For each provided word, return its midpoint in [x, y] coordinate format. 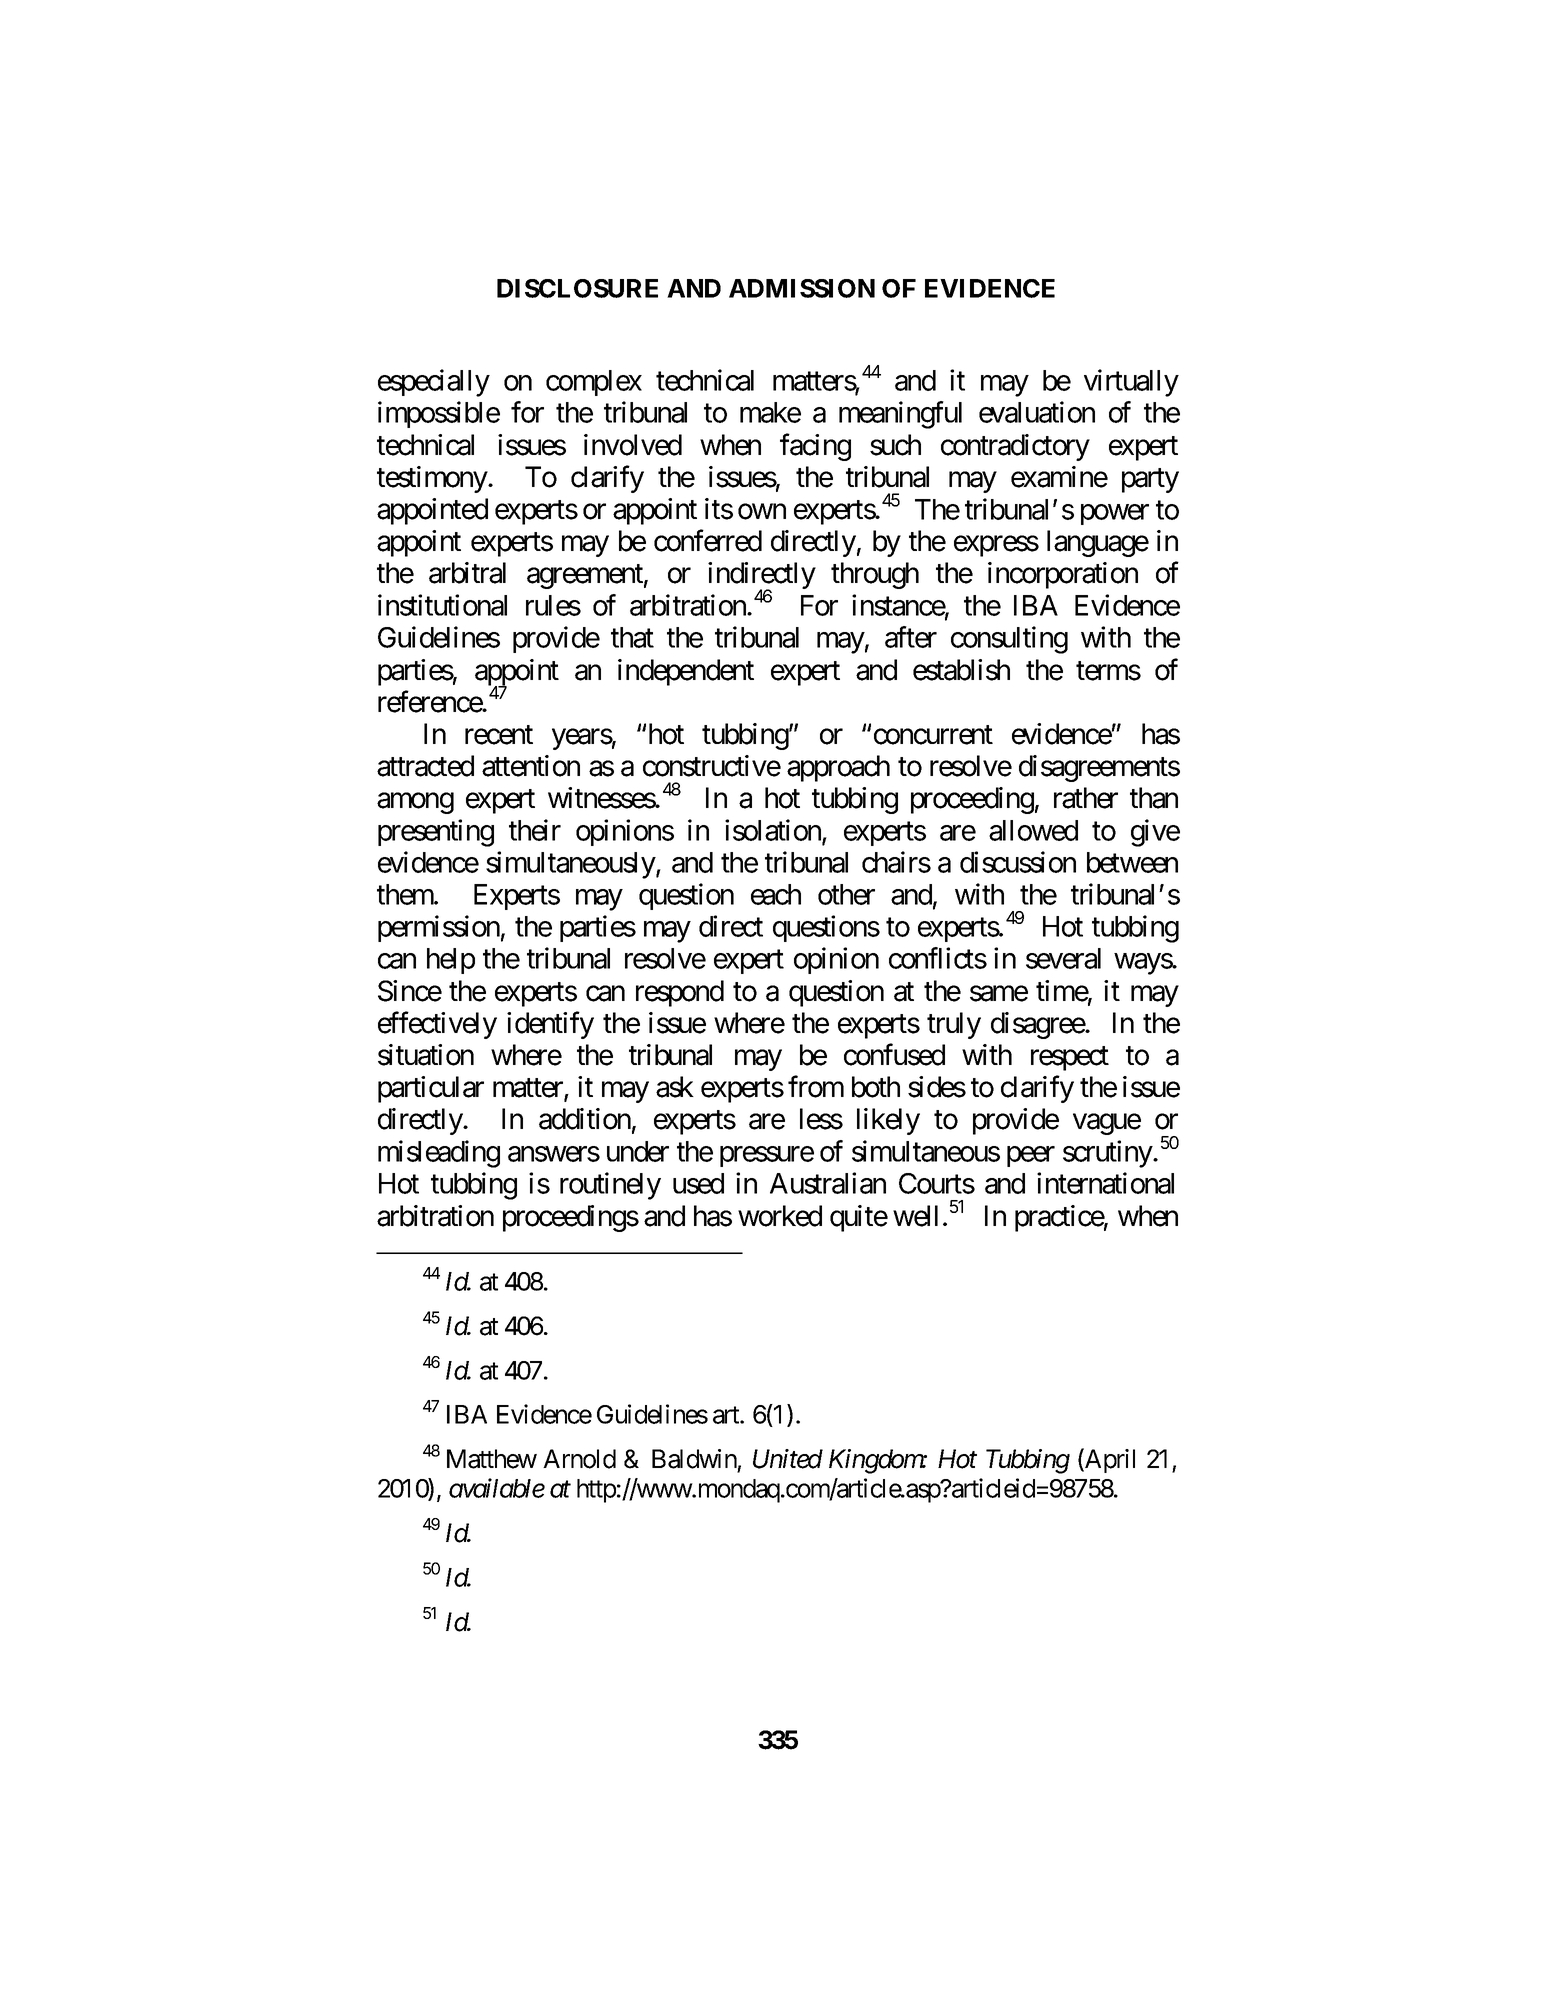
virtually [1131, 383]
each [776, 894]
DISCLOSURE [577, 288]
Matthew [492, 1459]
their [535, 830]
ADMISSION [802, 288]
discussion [1018, 862]
